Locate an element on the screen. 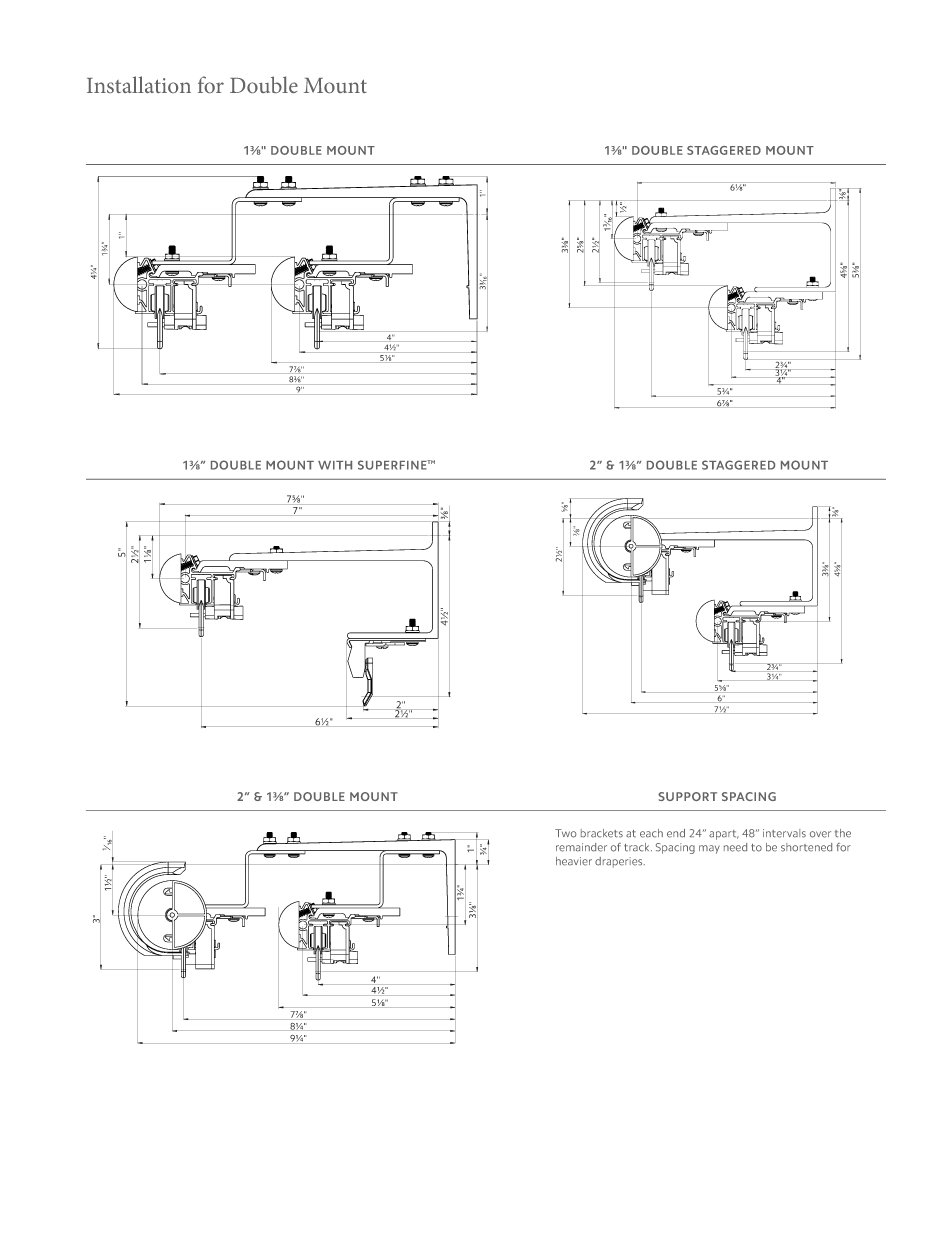 The image size is (952, 1233). SUPPORT is located at coordinates (687, 796).
